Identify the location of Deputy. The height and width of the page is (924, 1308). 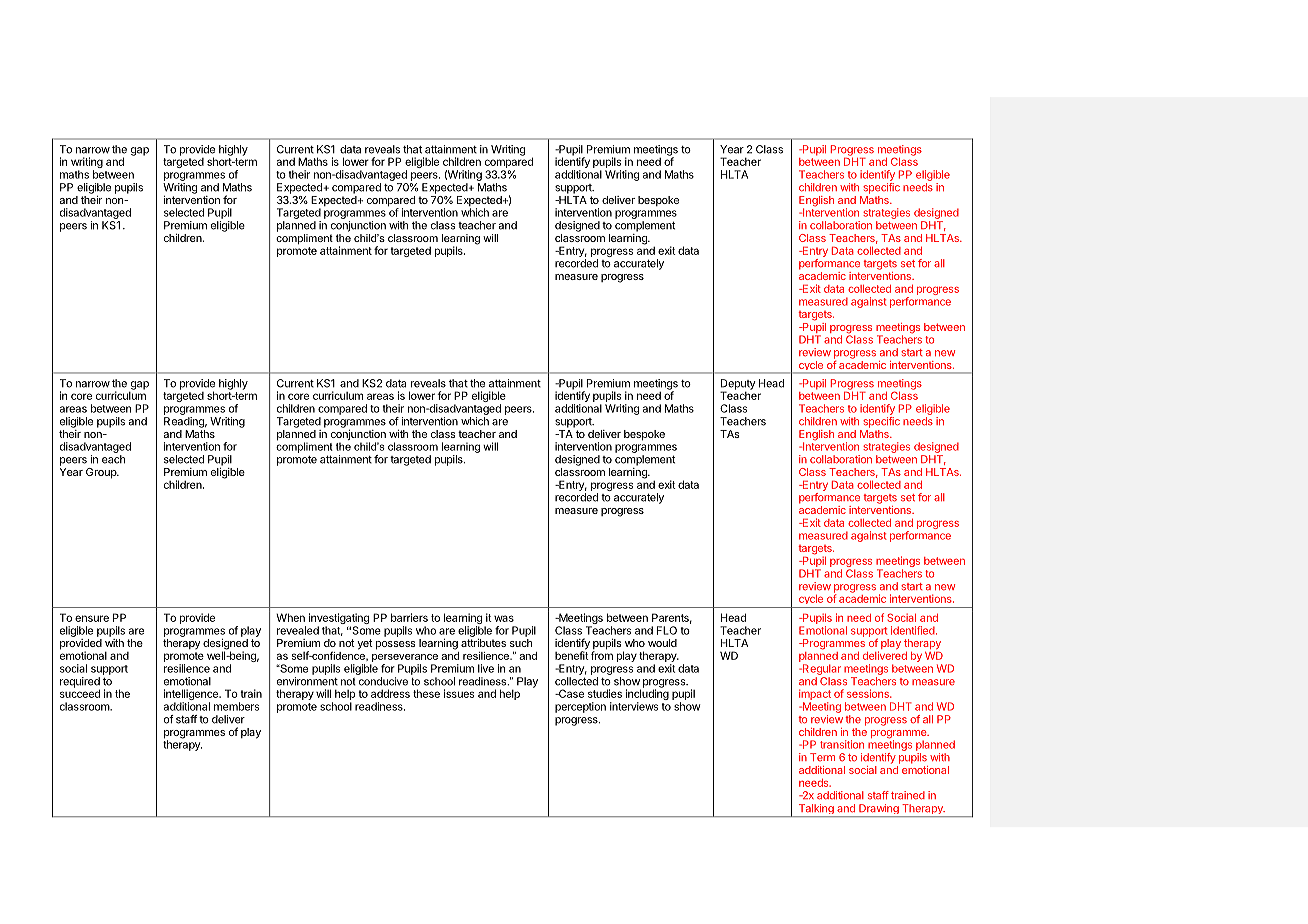
(738, 385).
